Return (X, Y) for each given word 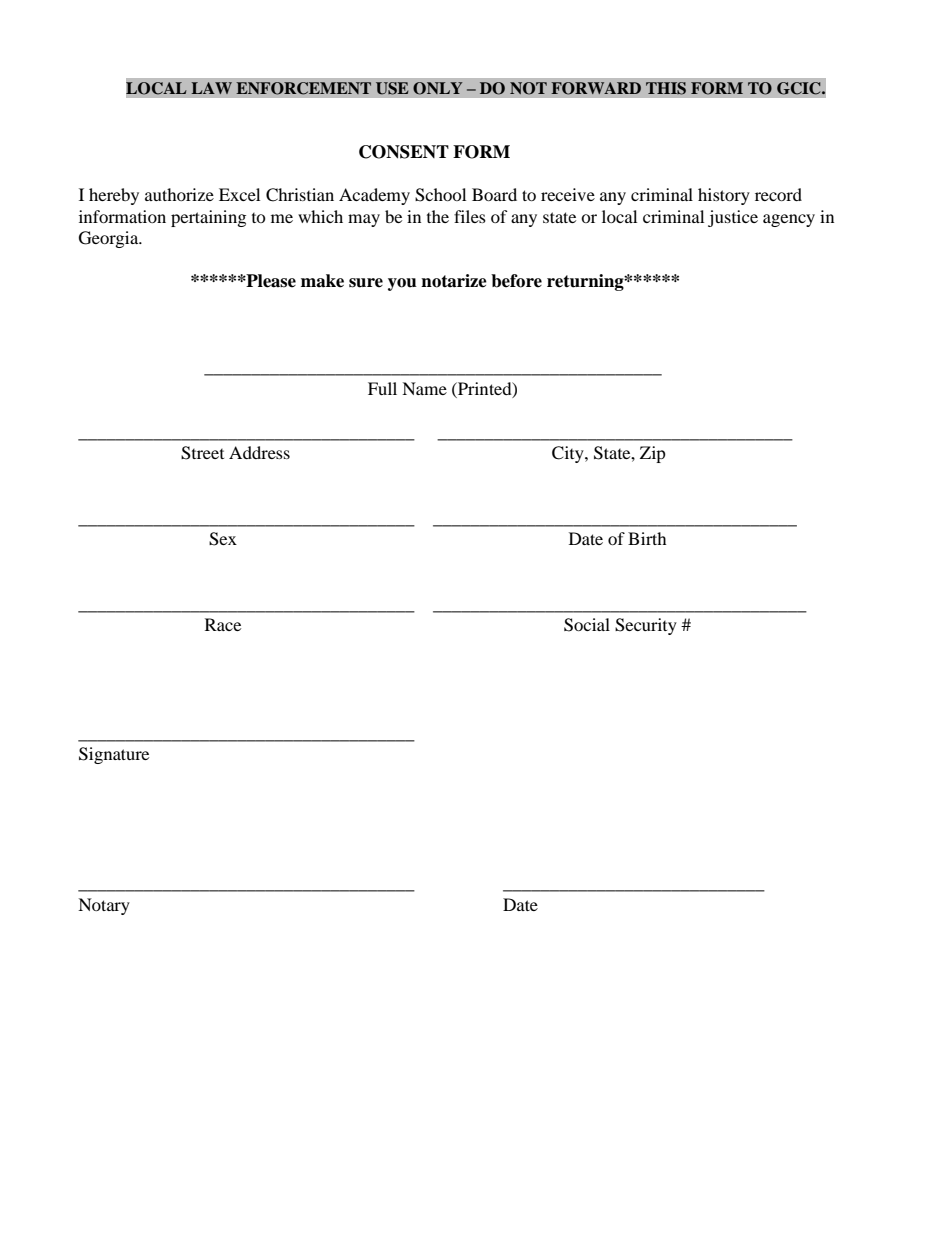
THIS (666, 88)
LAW (211, 88)
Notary (104, 906)
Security (646, 626)
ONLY (437, 88)
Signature (114, 755)
